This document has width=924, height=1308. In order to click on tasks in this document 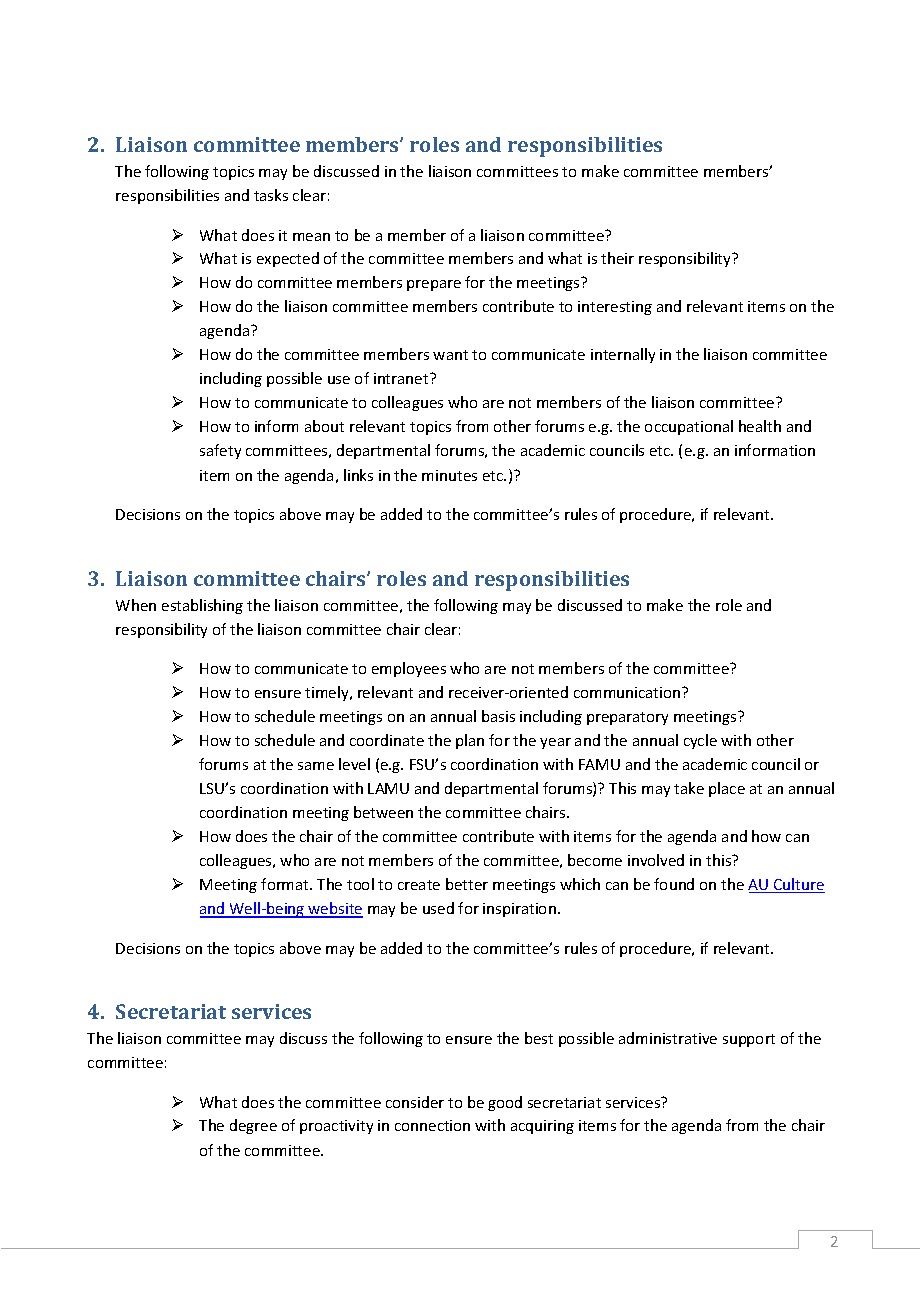, I will do `click(271, 195)`.
